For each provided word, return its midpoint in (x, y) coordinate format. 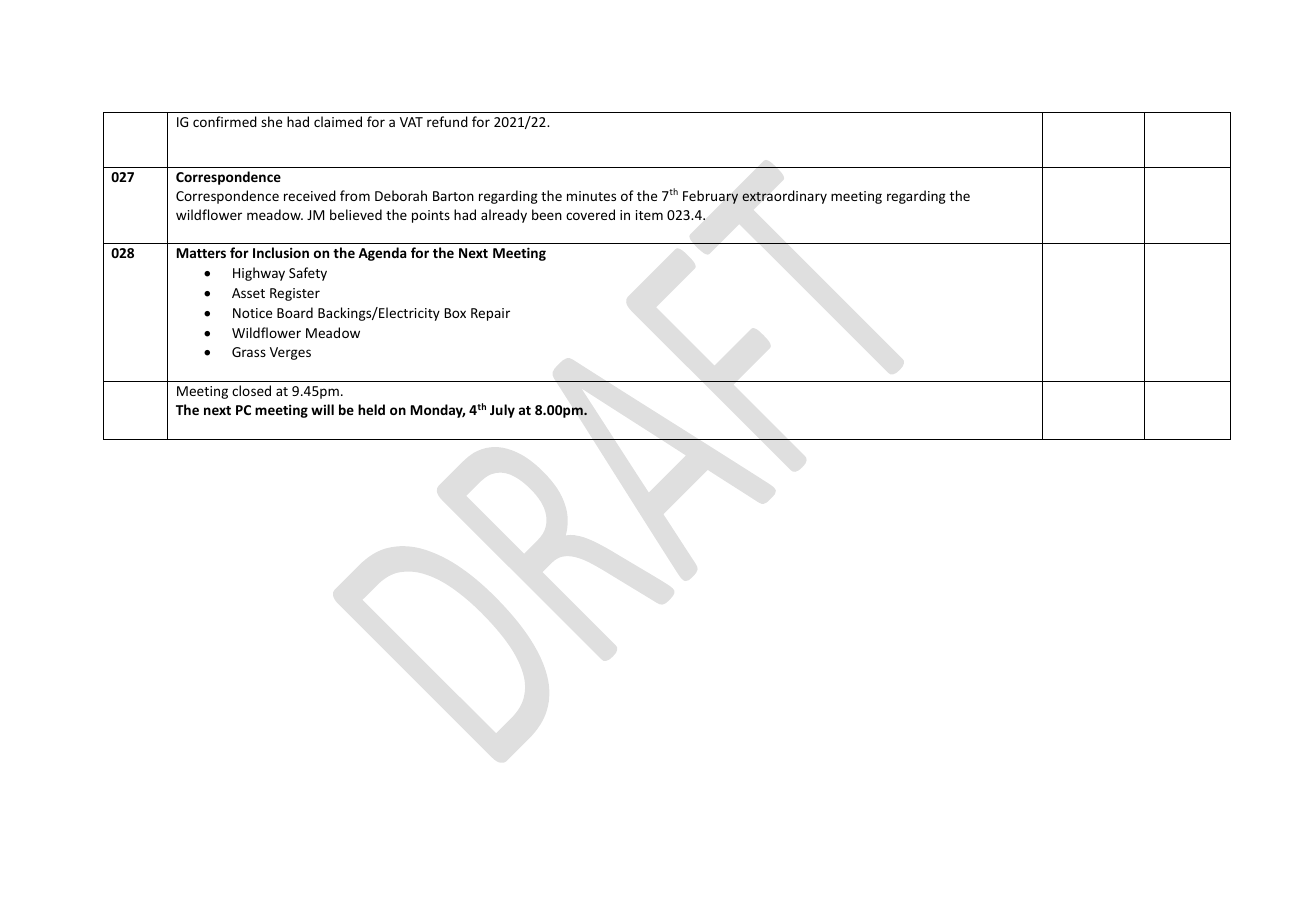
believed (356, 214)
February (710, 197)
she (271, 121)
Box (455, 313)
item (649, 215)
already (504, 216)
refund (447, 121)
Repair (490, 314)
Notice (252, 313)
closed (251, 390)
